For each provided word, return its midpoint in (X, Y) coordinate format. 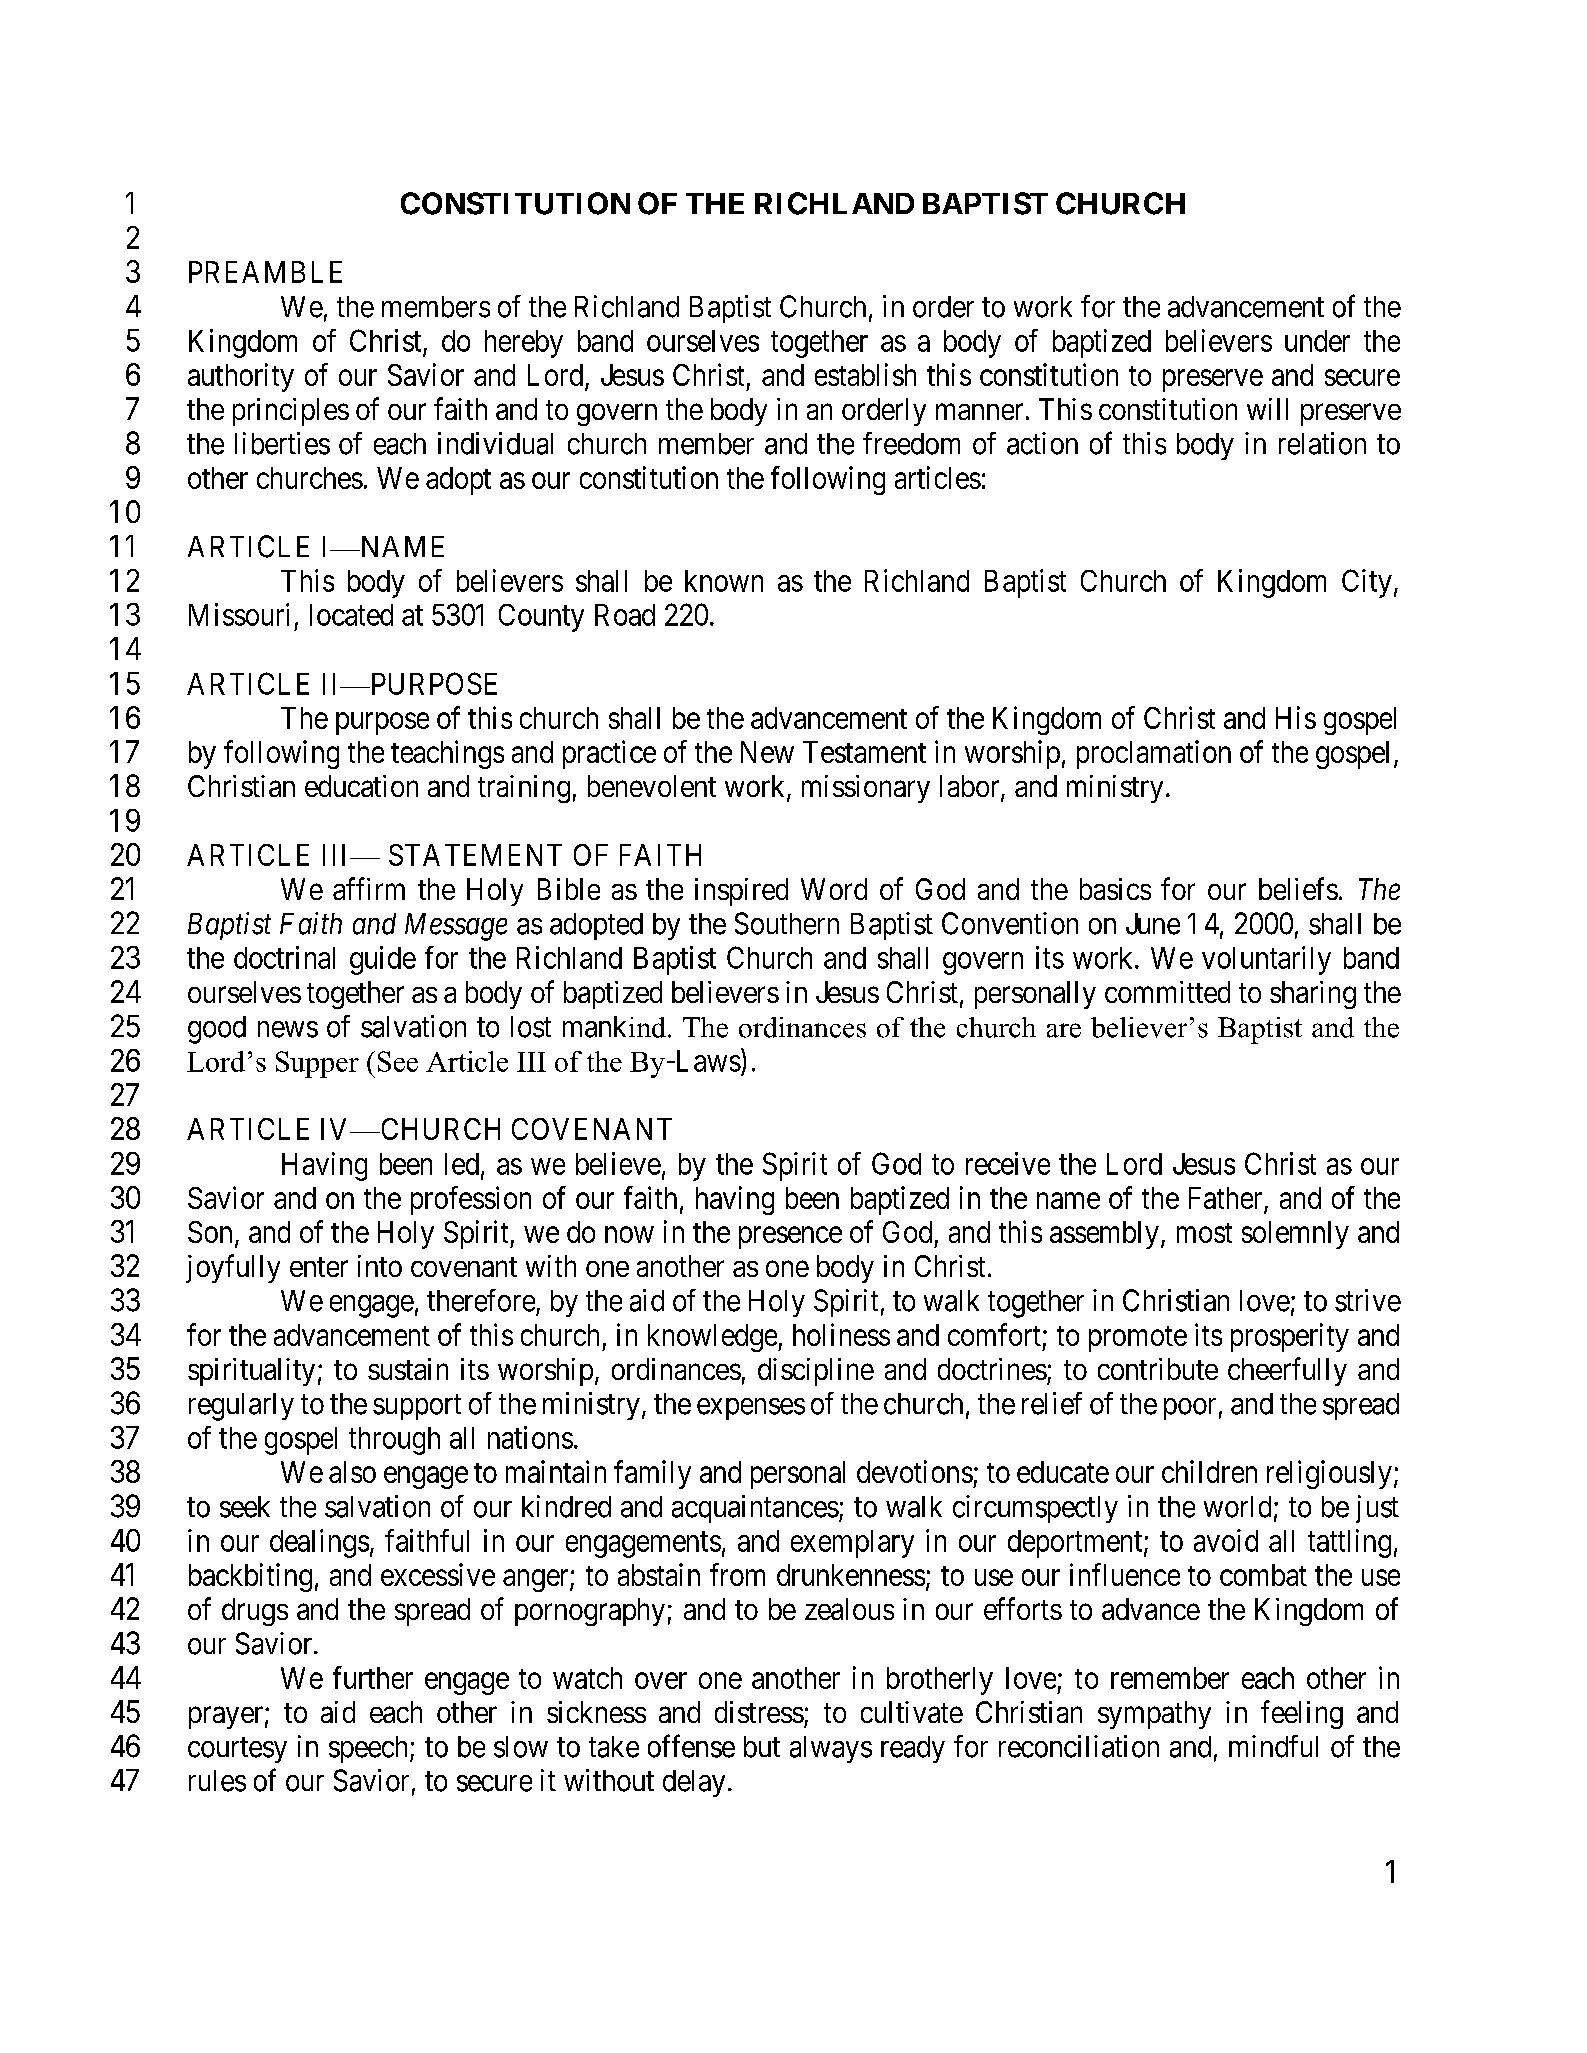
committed (1167, 992)
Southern (787, 923)
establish (865, 374)
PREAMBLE (265, 272)
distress (759, 1712)
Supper (317, 1064)
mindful (1273, 1746)
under (1317, 341)
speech (370, 1749)
